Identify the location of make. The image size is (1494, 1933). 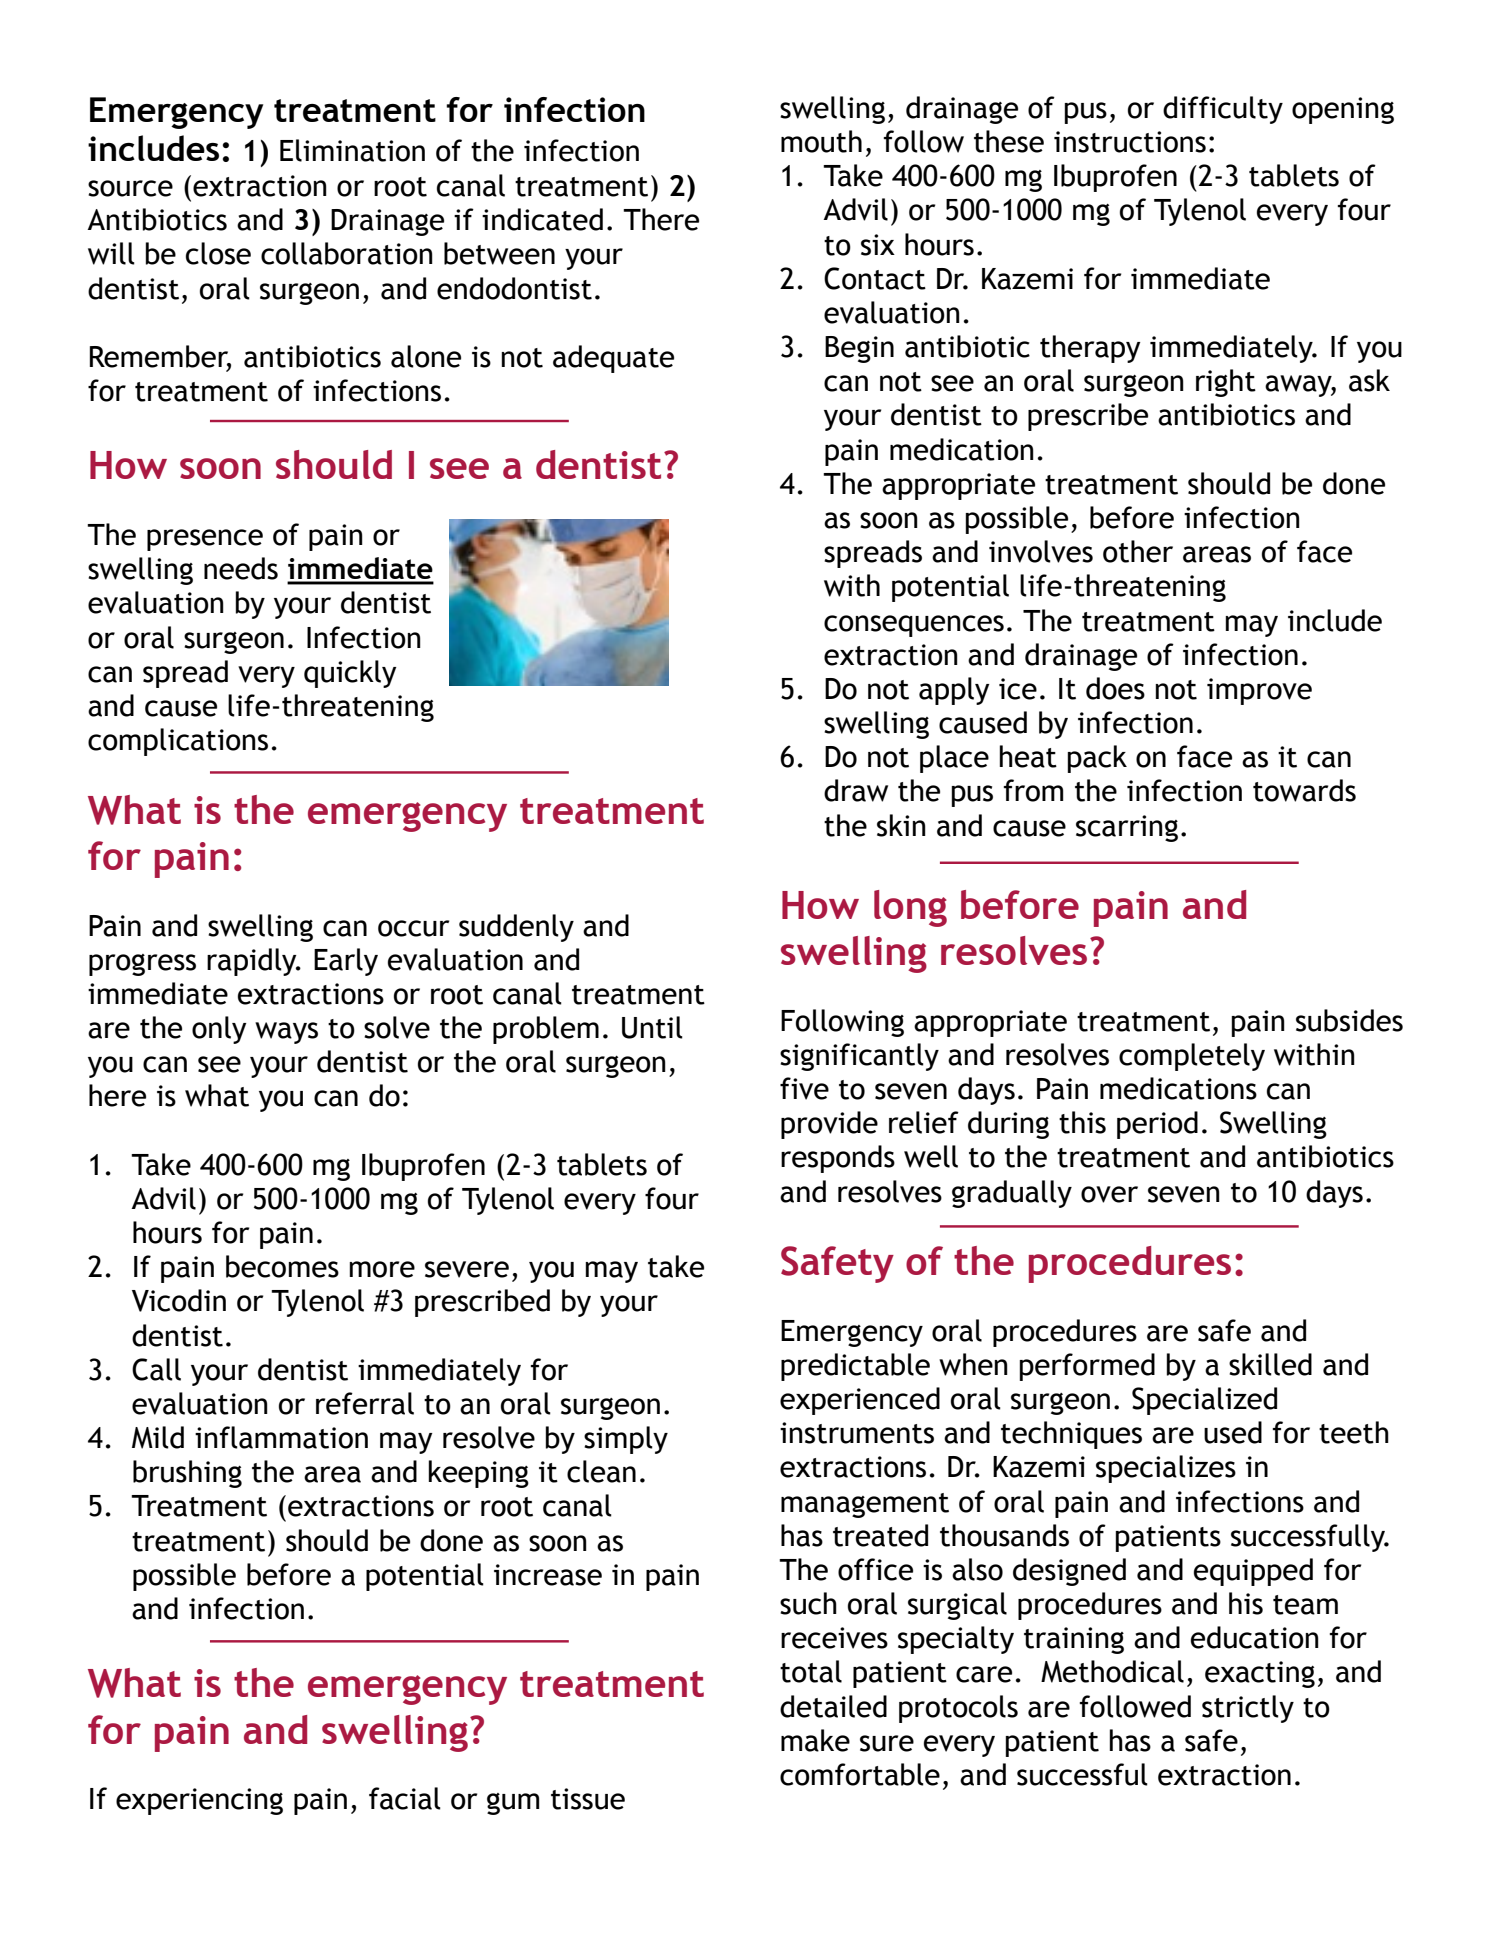
(815, 1740).
